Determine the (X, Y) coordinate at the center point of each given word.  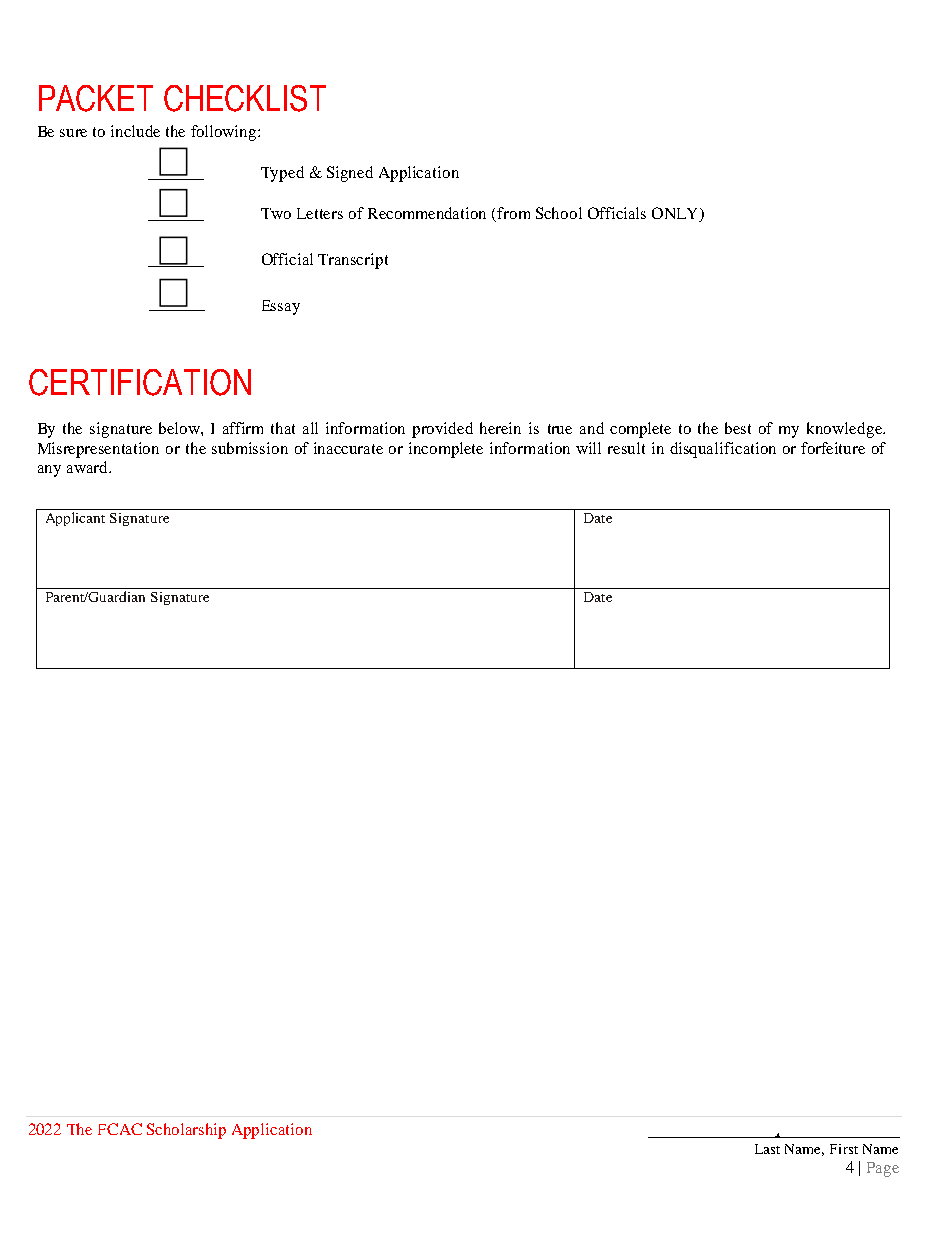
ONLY (676, 214)
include (135, 131)
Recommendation (427, 213)
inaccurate (348, 448)
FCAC (120, 1129)
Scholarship (186, 1131)
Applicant (75, 519)
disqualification (723, 450)
